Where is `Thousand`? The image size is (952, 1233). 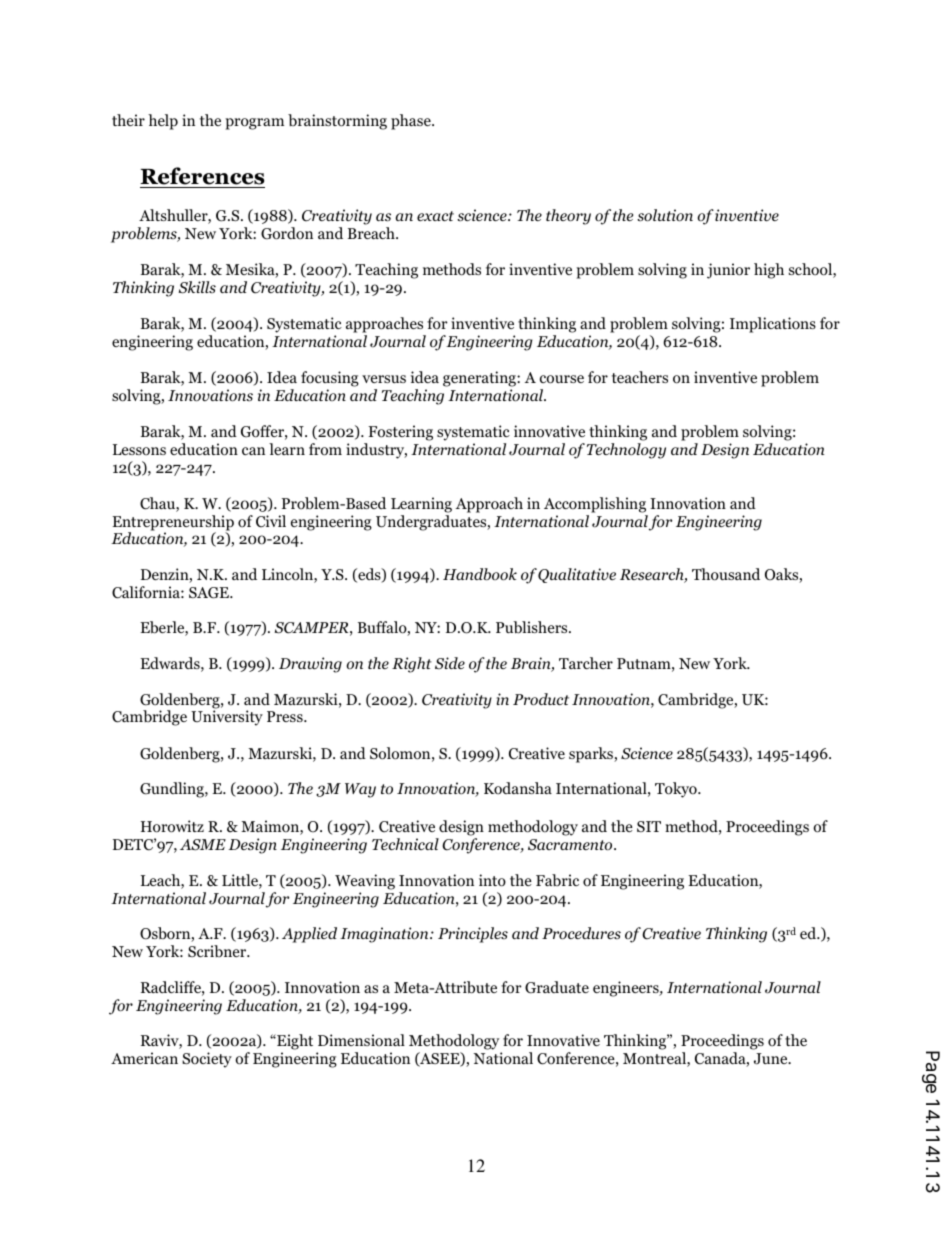 Thousand is located at coordinates (726, 574).
